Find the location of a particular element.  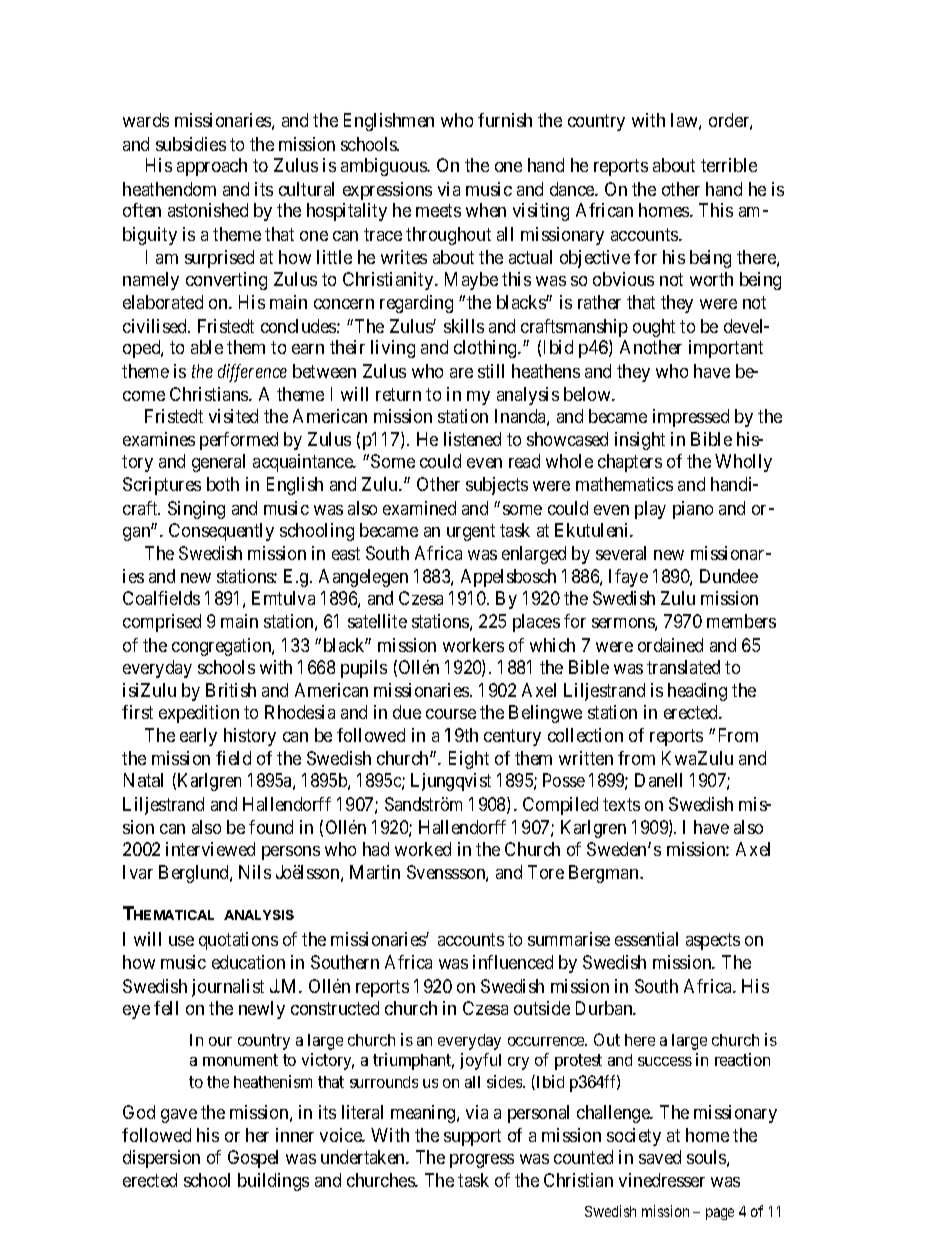

interviewed is located at coordinates (210, 849).
